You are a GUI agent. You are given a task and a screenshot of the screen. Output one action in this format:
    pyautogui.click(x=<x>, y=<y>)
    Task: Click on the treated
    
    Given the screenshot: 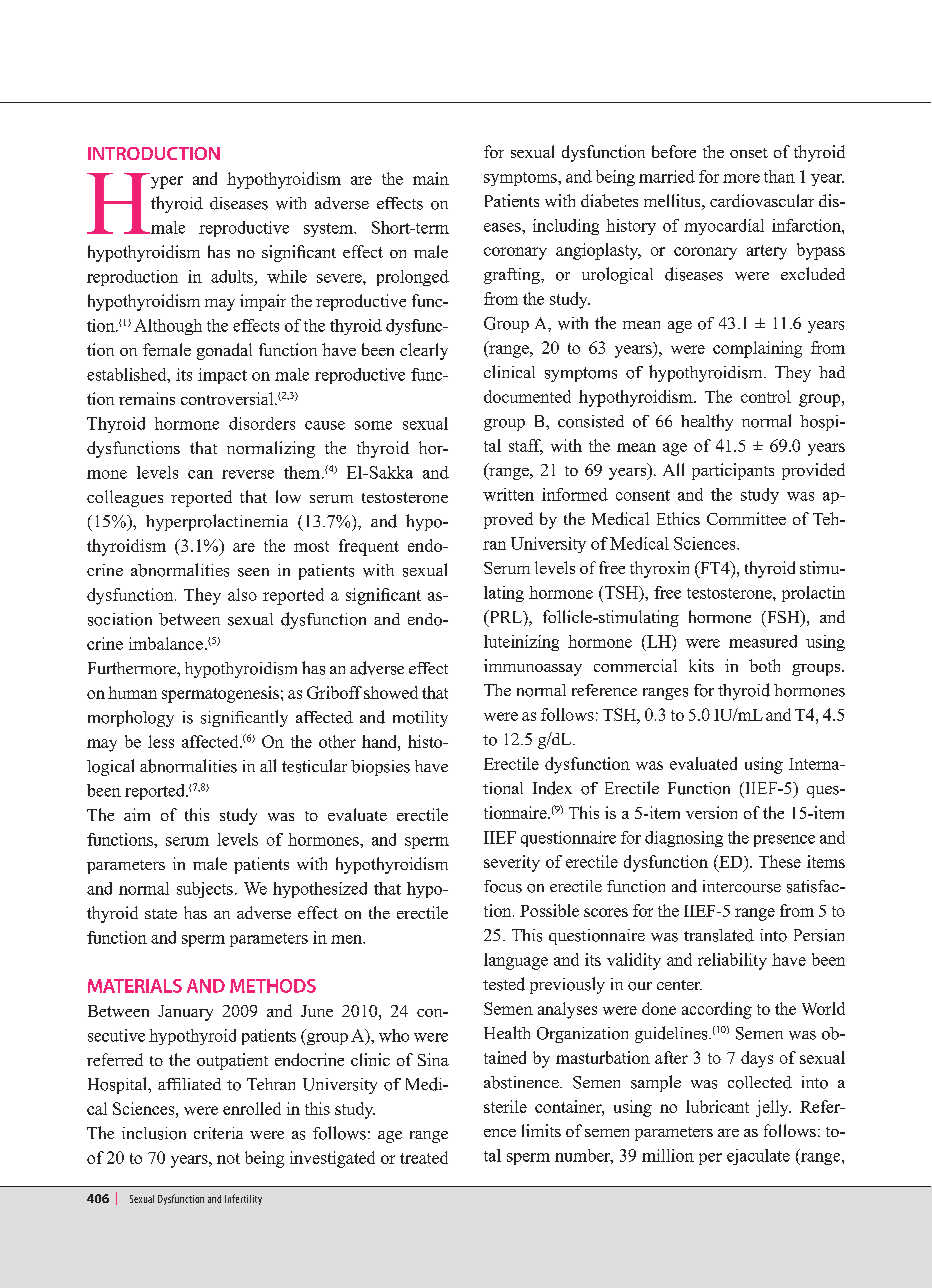 What is the action you would take?
    pyautogui.click(x=424, y=1157)
